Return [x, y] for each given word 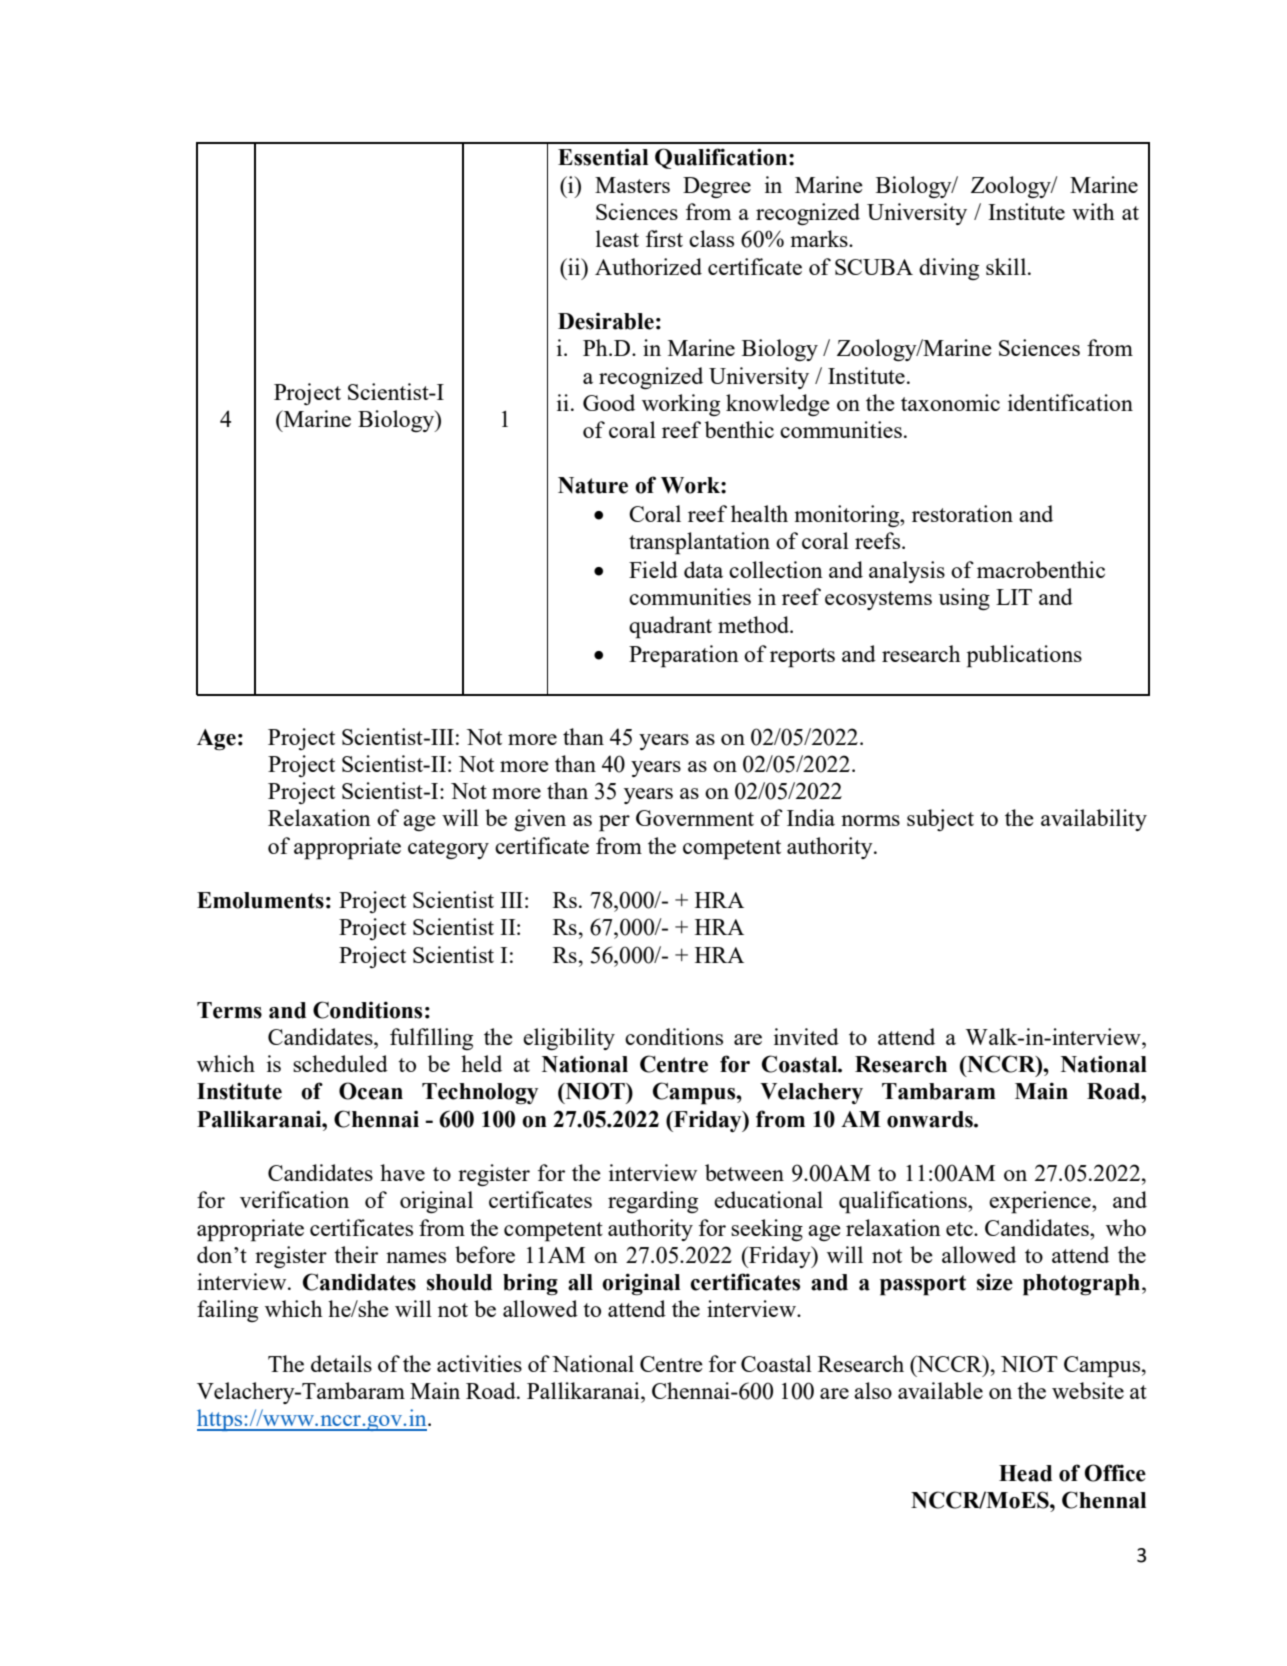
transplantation [699, 543]
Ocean [371, 1091]
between [744, 1172]
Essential [603, 157]
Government [695, 818]
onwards [931, 1119]
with [1093, 211]
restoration [962, 513]
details [341, 1363]
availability [1094, 820]
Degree [717, 187]
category [448, 849]
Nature [593, 485]
